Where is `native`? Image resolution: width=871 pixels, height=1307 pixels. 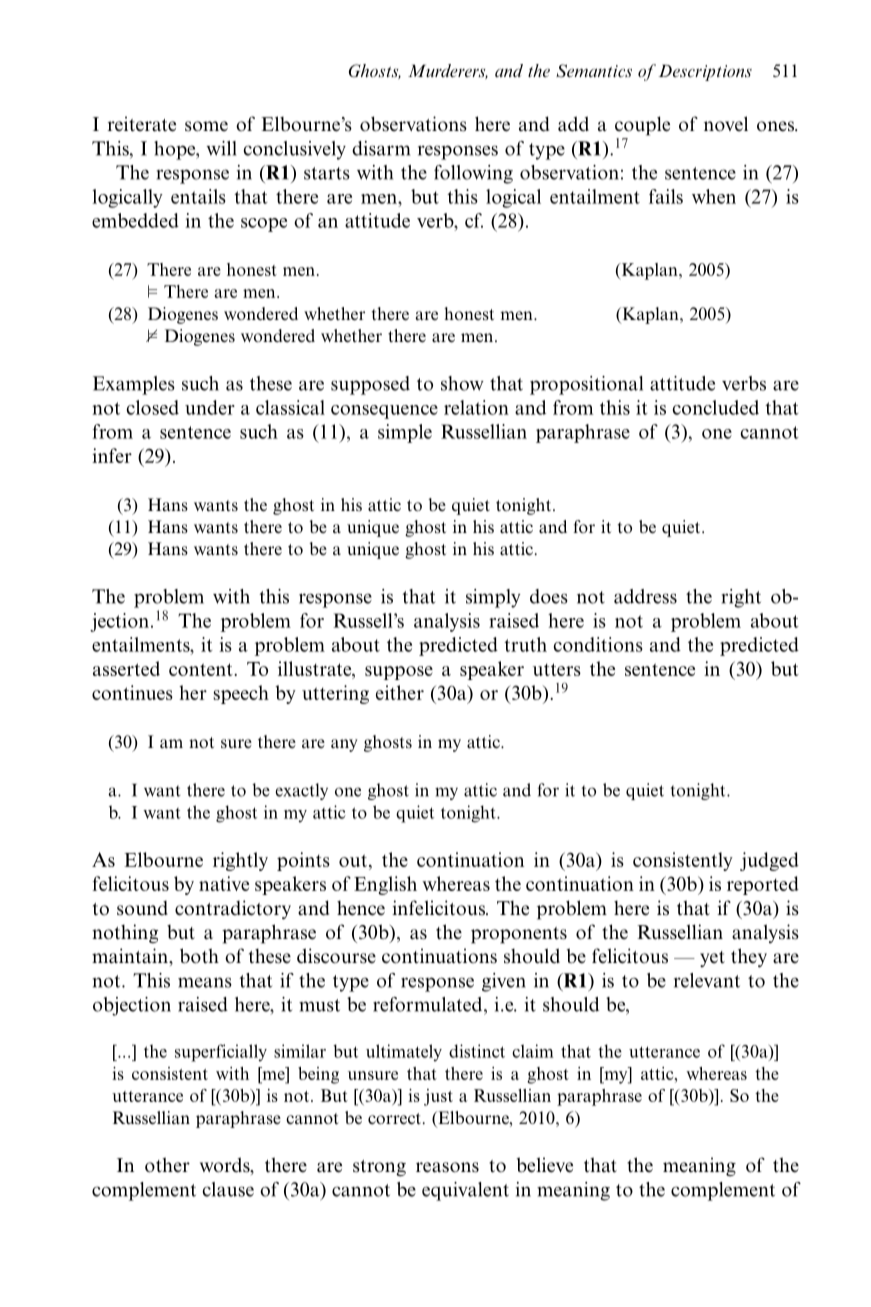
native is located at coordinates (224, 883).
